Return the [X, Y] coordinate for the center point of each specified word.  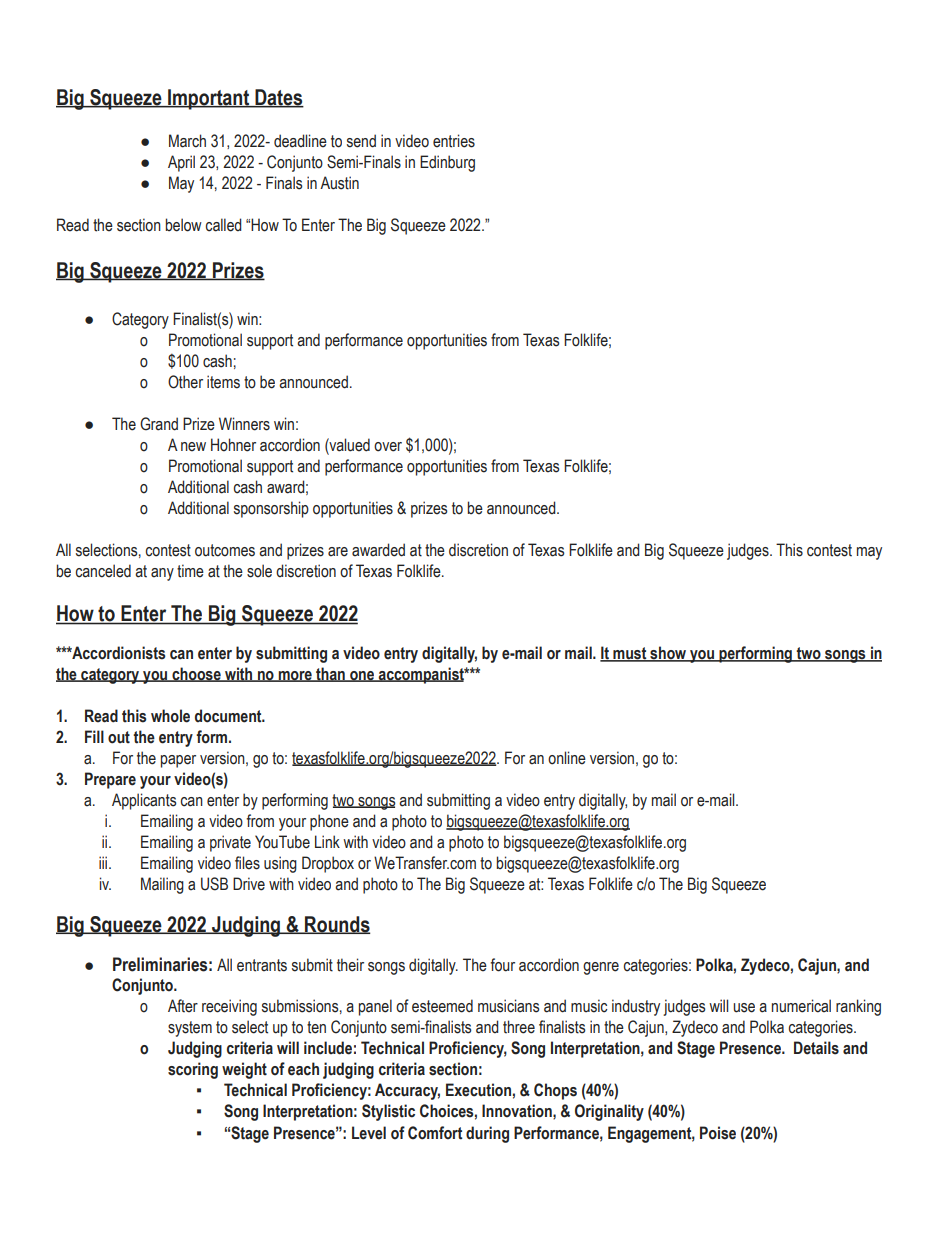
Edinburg [447, 163]
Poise [718, 1133]
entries [454, 141]
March [187, 141]
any [162, 574]
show [668, 653]
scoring [193, 1070]
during [487, 1134]
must [630, 654]
